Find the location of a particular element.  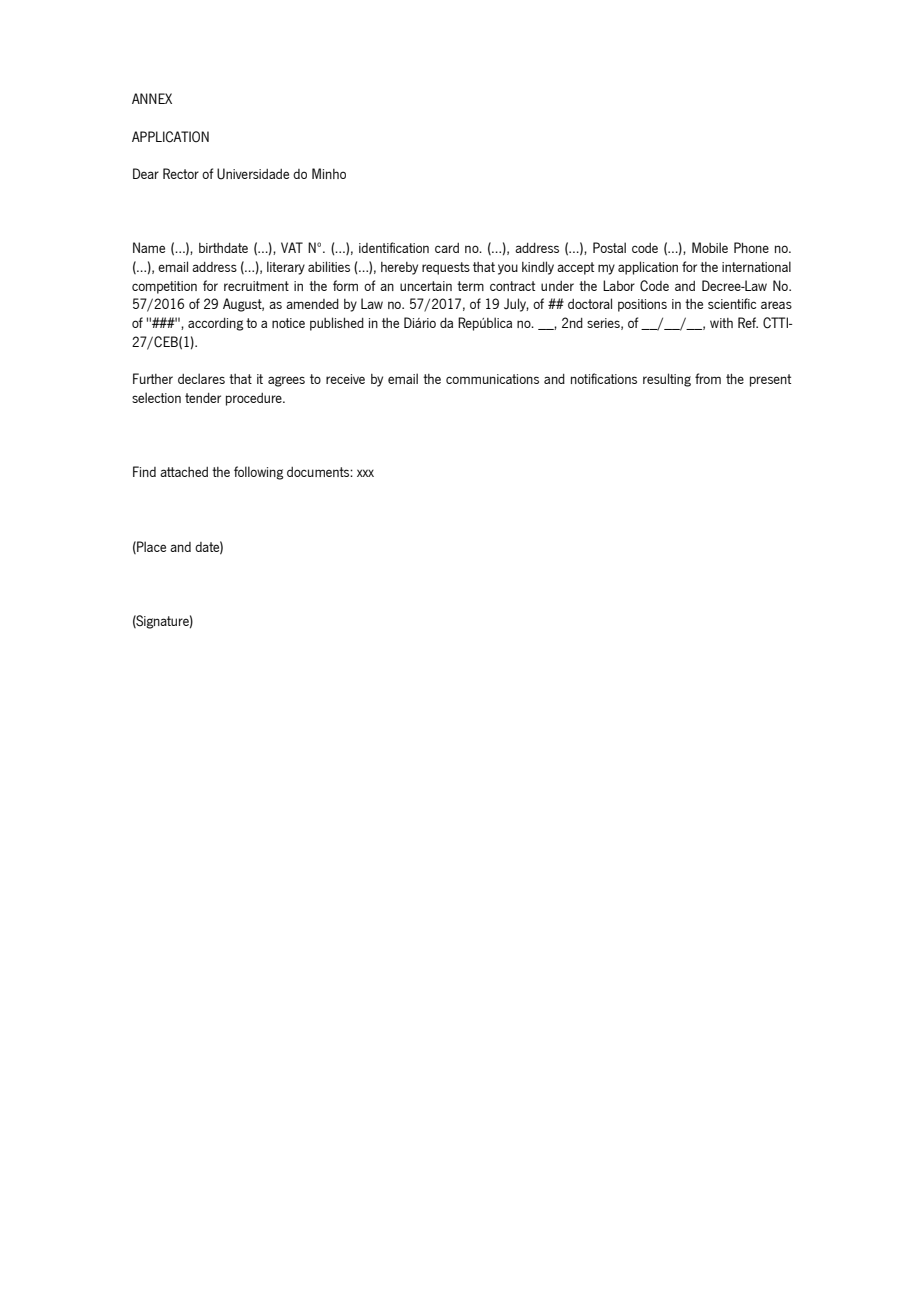

from is located at coordinates (708, 378).
